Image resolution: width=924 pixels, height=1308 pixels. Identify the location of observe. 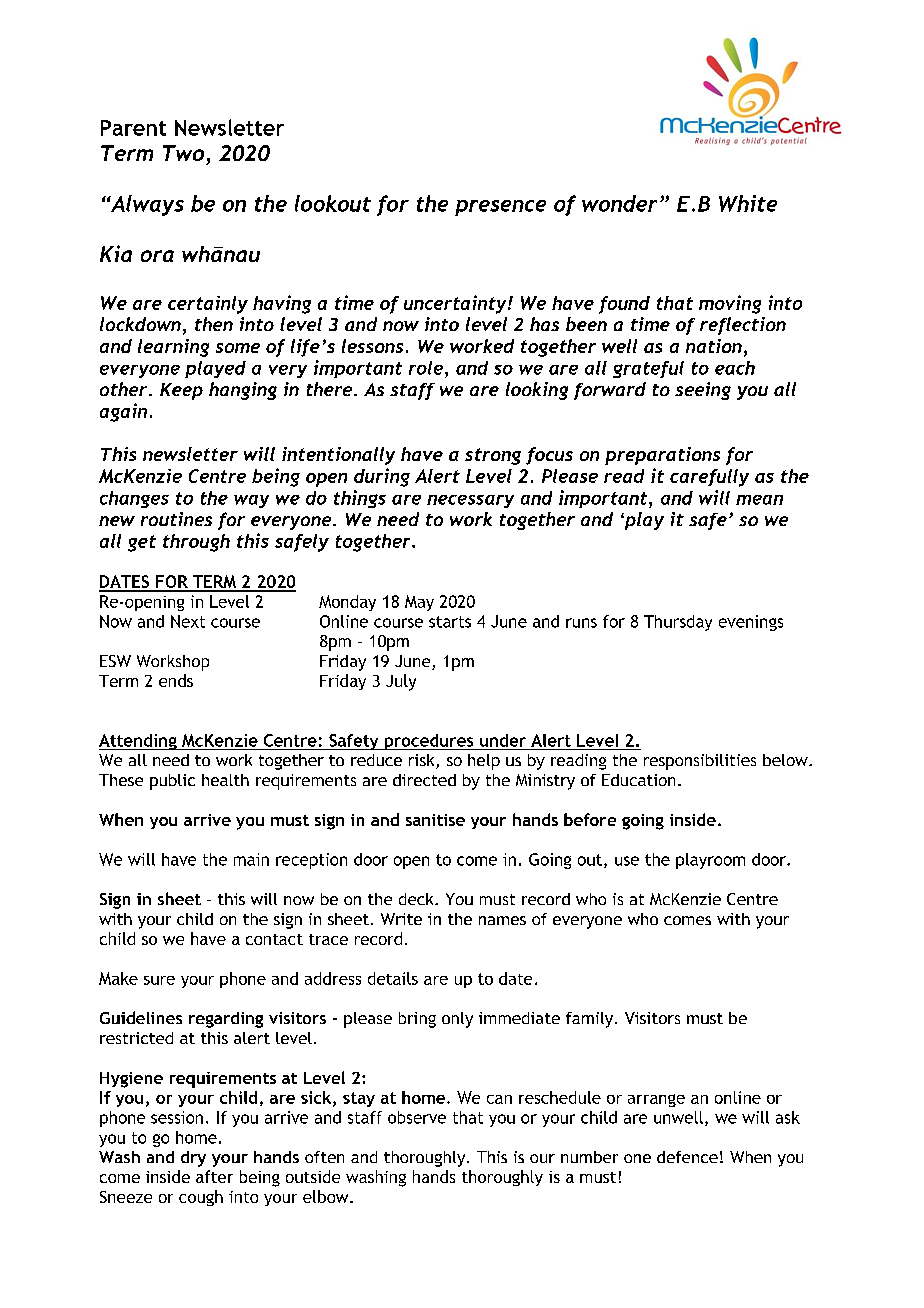
(417, 1117).
